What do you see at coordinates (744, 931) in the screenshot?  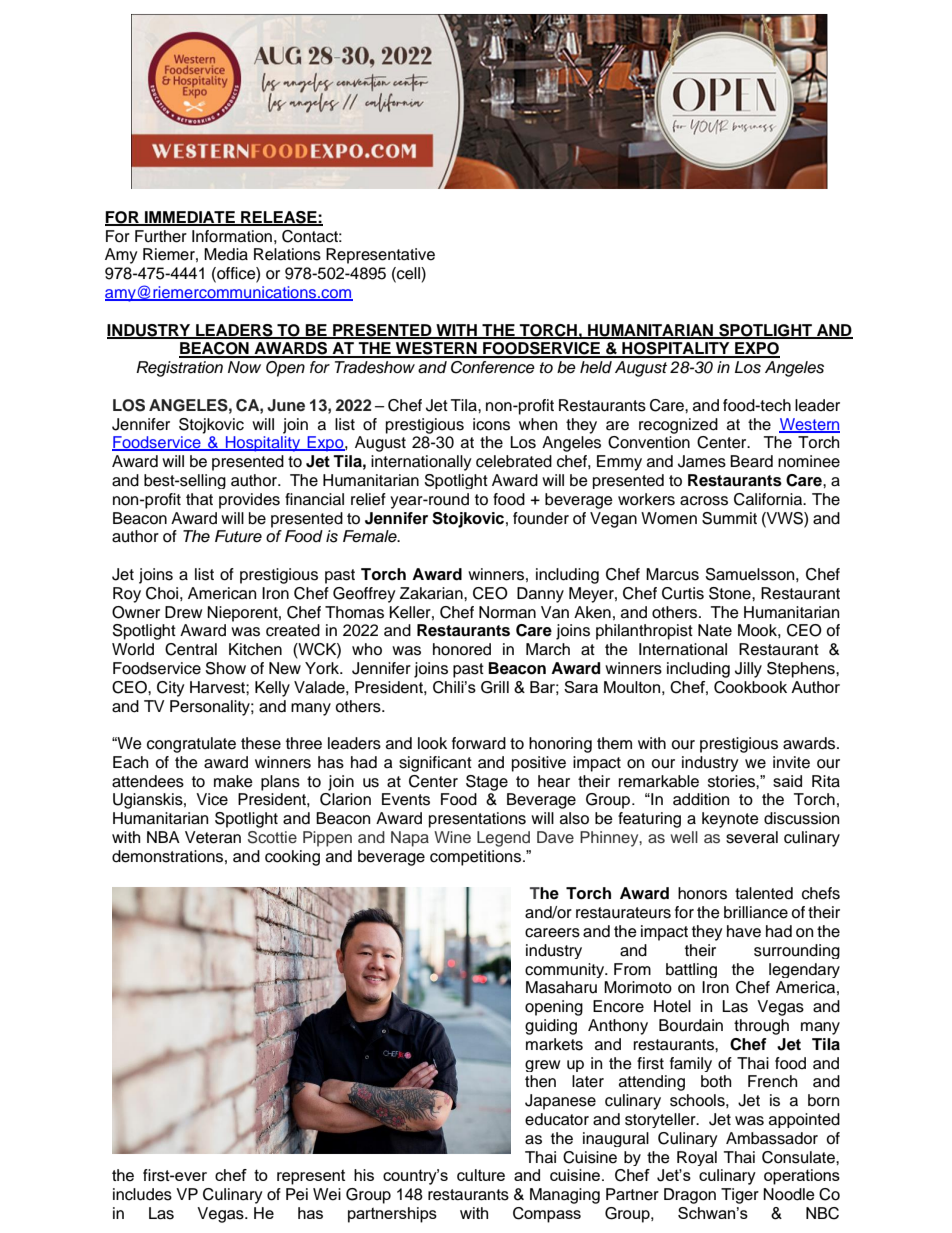 I see `have` at bounding box center [744, 931].
